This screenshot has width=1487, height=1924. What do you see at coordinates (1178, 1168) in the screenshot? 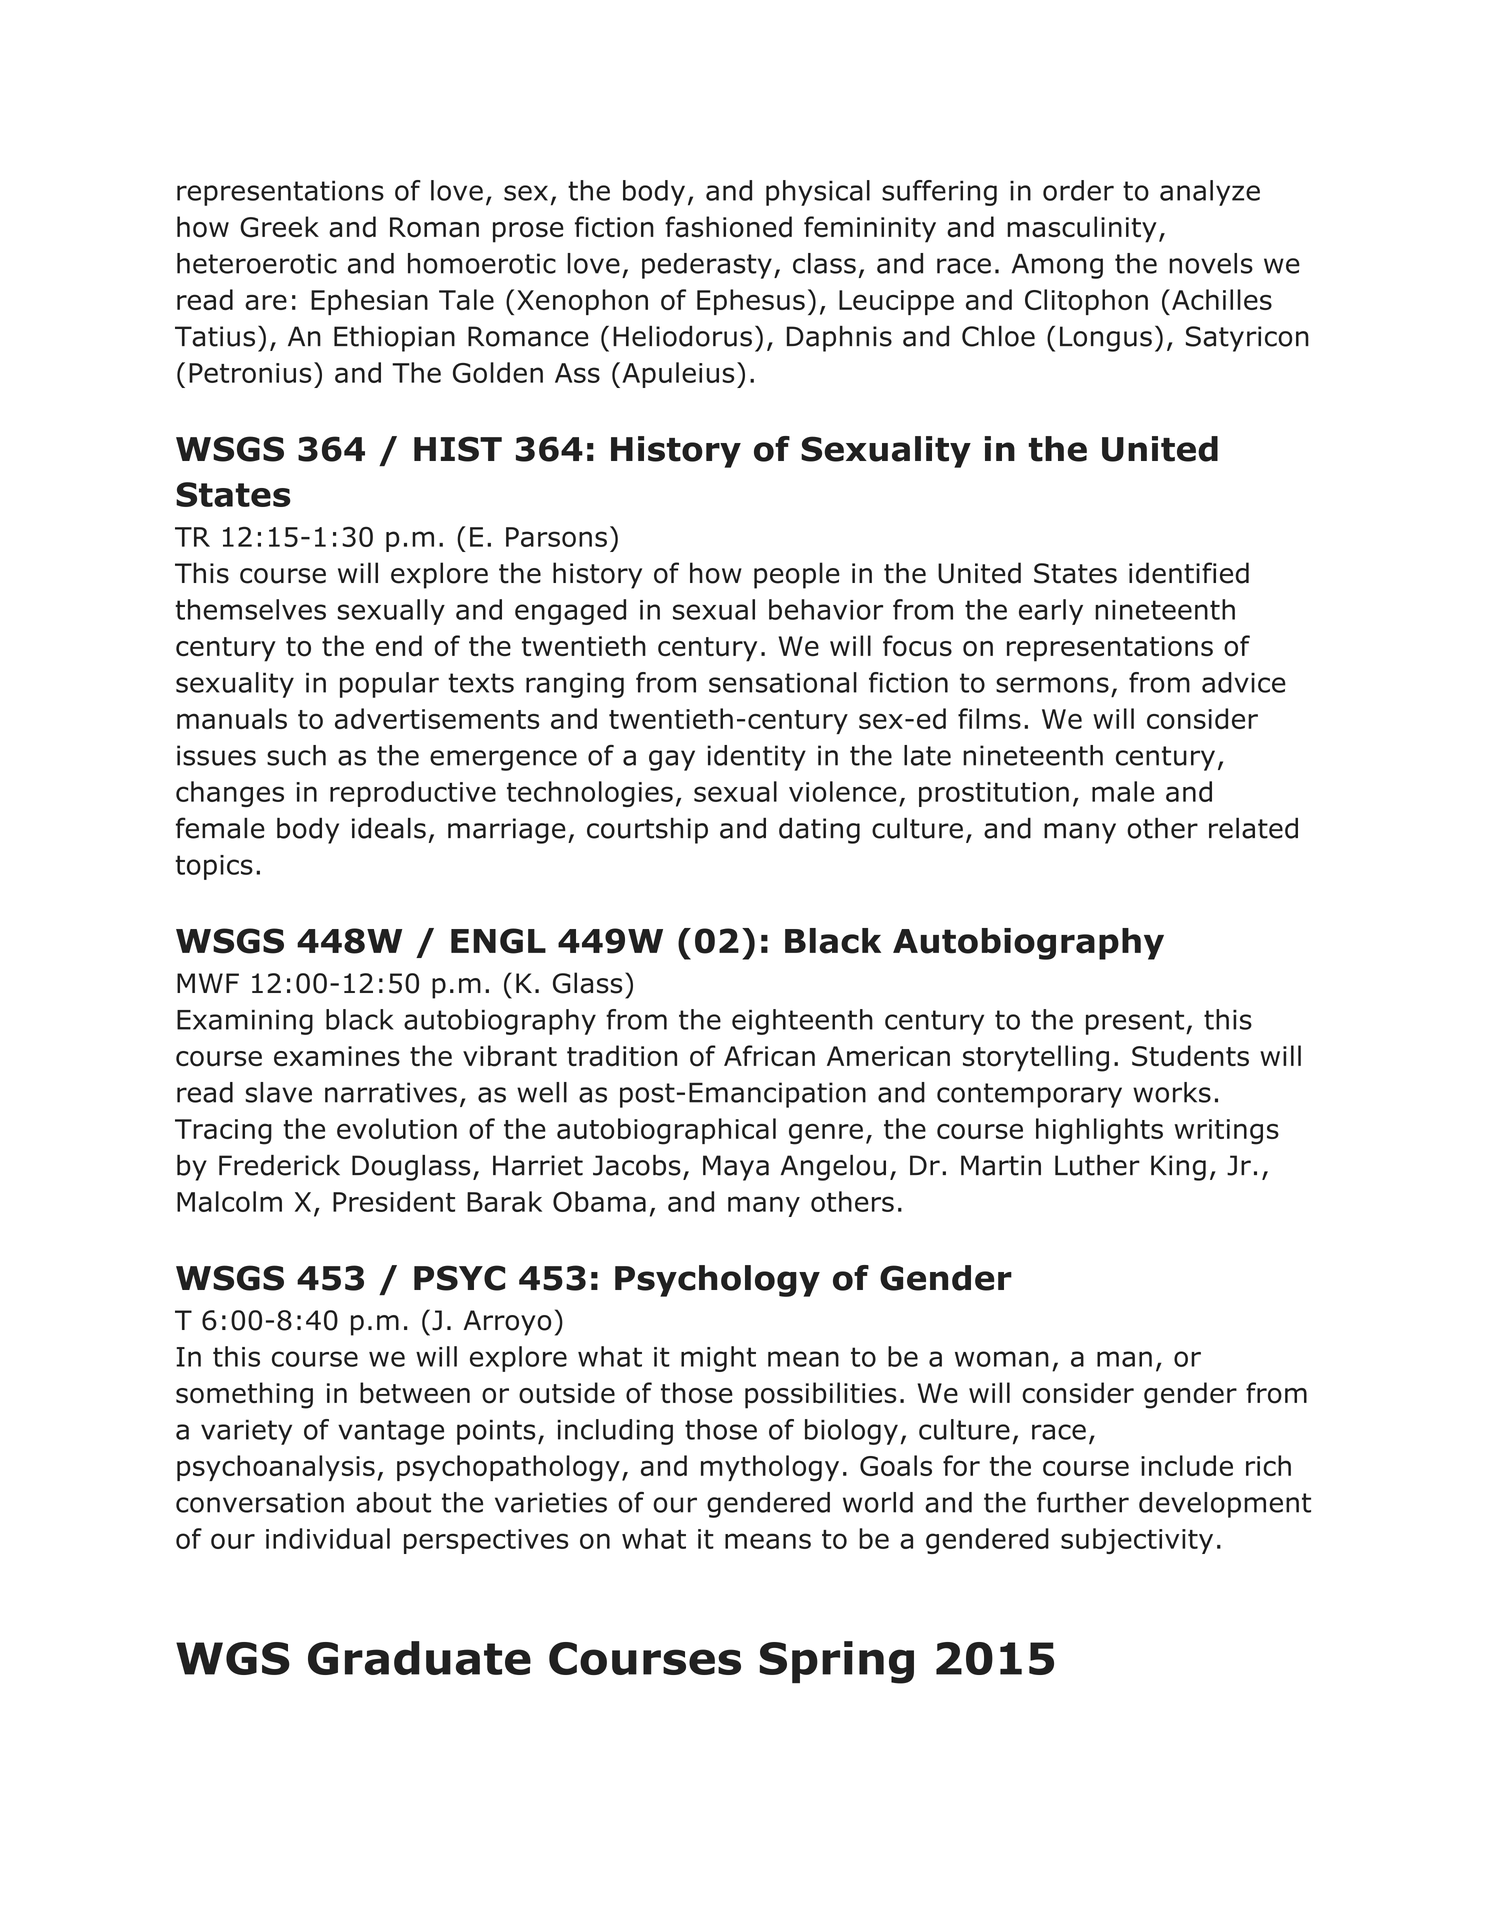
I see `King` at bounding box center [1178, 1168].
